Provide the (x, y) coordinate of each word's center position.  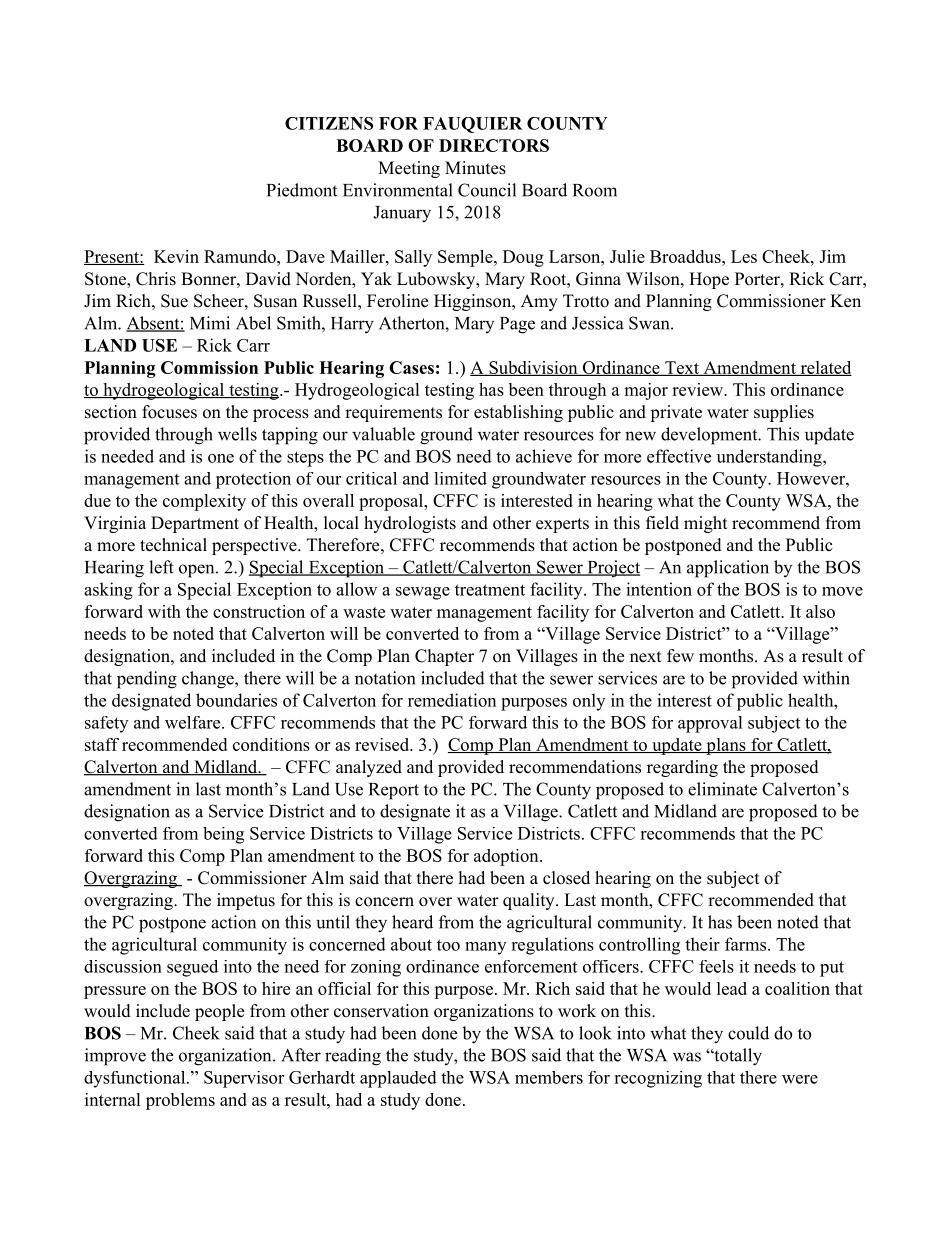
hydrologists (410, 524)
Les (744, 256)
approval (710, 724)
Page (517, 325)
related (825, 368)
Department (195, 524)
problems (180, 1101)
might (705, 524)
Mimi (210, 323)
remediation (452, 700)
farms (745, 944)
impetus (246, 901)
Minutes (475, 168)
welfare (194, 722)
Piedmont (302, 190)
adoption (507, 857)
